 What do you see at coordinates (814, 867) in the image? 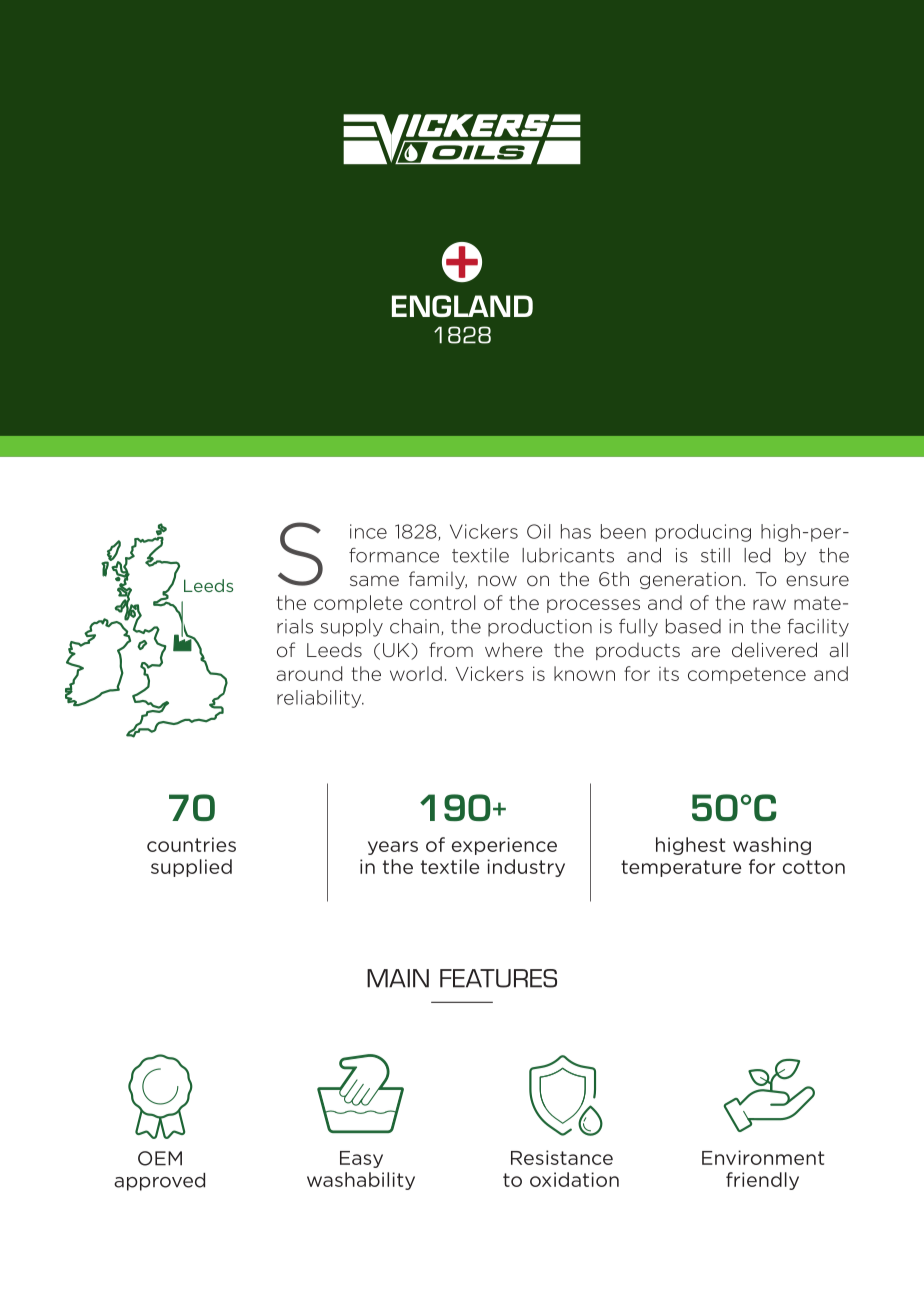
I see `cotton` at bounding box center [814, 867].
